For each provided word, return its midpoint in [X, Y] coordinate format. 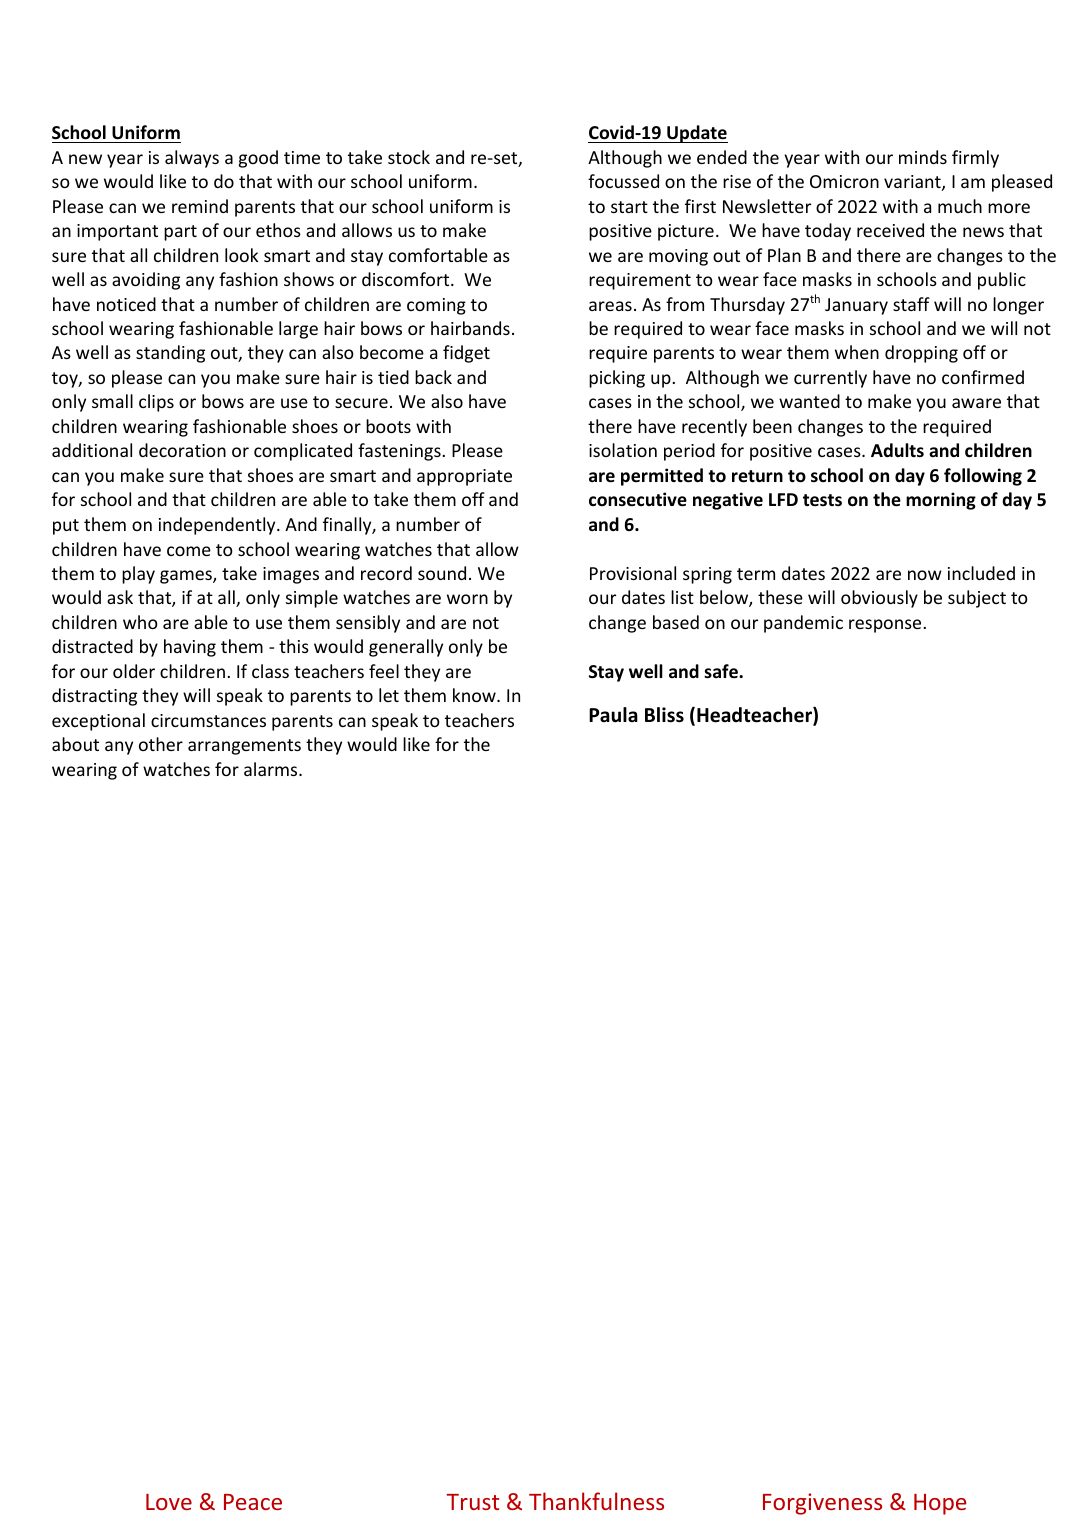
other [161, 744]
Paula [613, 715]
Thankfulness [596, 1501]
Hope [940, 1504]
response [885, 626]
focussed [623, 181]
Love [169, 1502]
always [192, 159]
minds [923, 157]
